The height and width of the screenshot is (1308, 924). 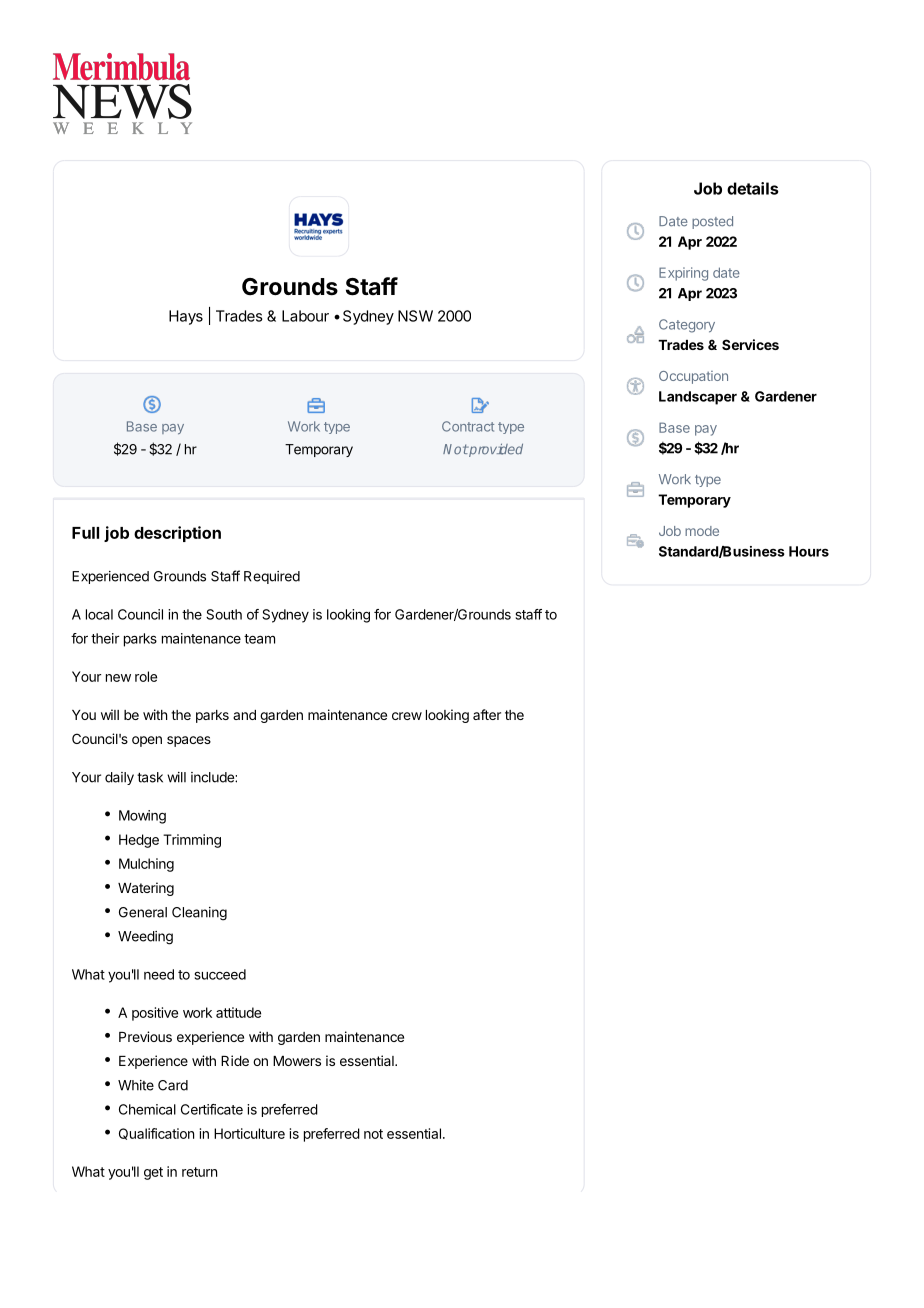 I want to click on Hays, so click(x=186, y=317).
